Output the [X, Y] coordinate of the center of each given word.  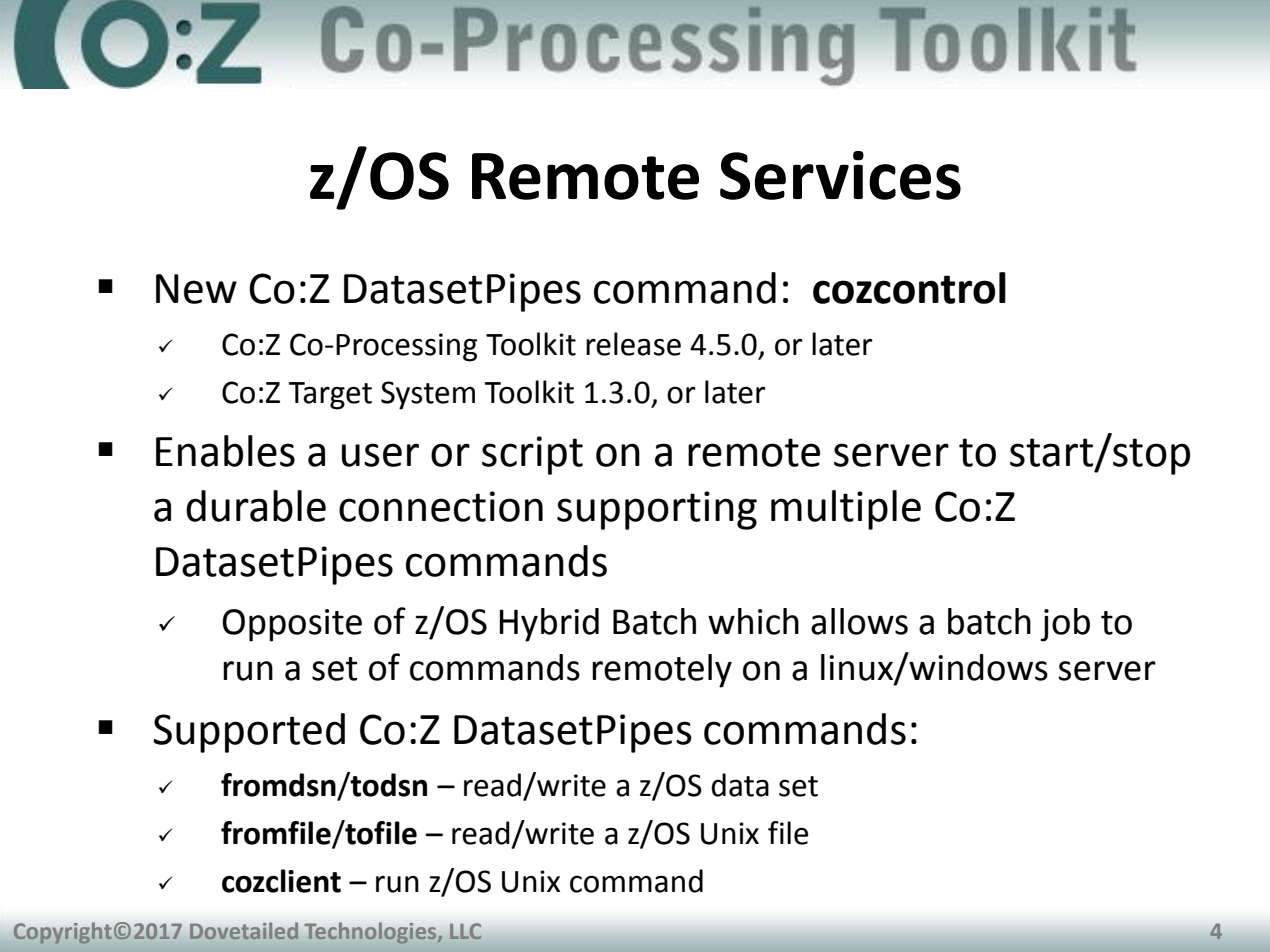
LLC [465, 931]
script [532, 455]
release [633, 344]
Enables [225, 451]
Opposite [292, 625]
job [1065, 625]
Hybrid [549, 625]
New [196, 289]
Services [840, 175]
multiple [846, 510]
